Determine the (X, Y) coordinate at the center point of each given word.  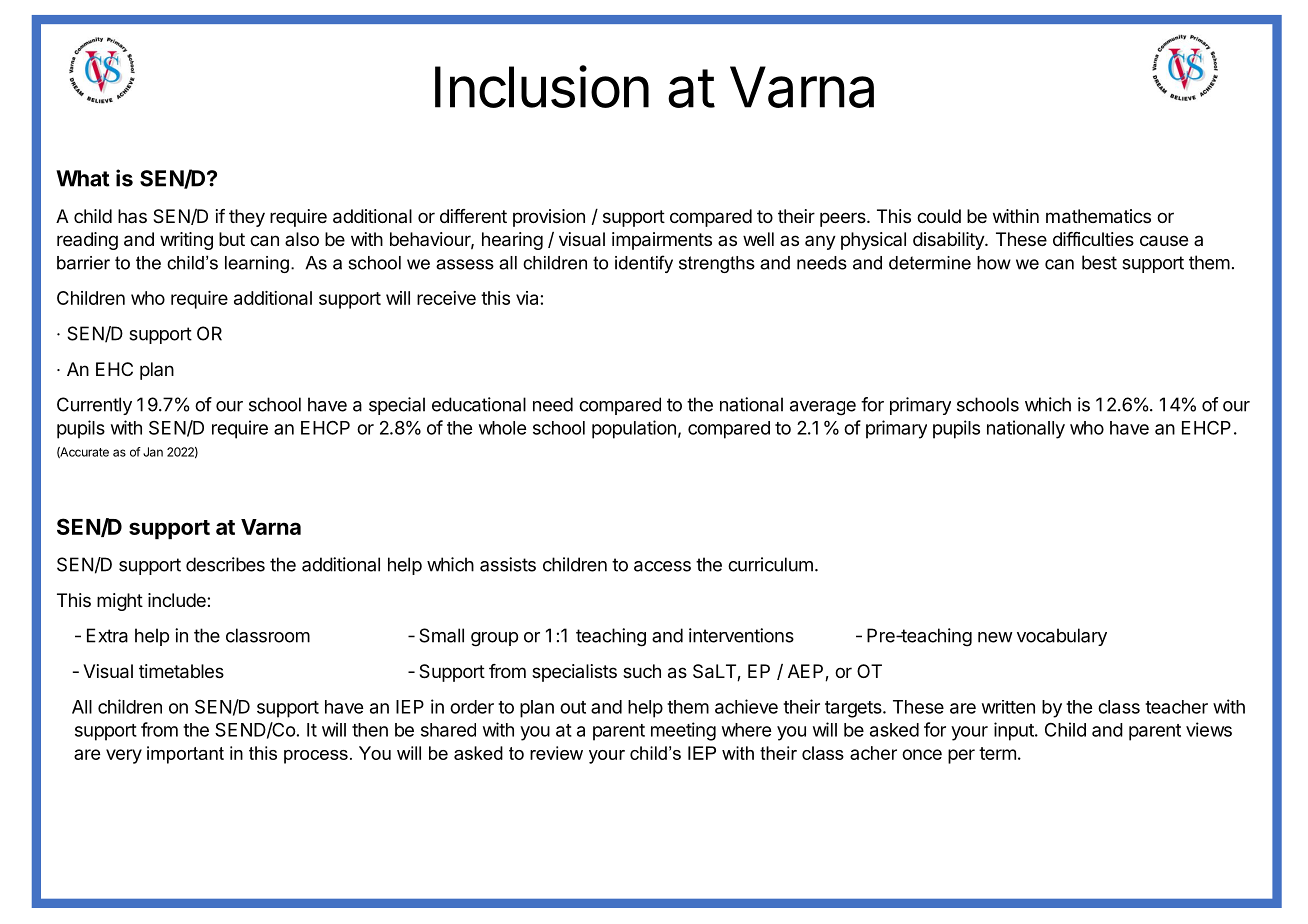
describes (225, 564)
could (939, 216)
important (185, 755)
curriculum (770, 564)
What (83, 178)
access (662, 566)
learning (257, 264)
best (1099, 262)
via (527, 298)
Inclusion (542, 86)
